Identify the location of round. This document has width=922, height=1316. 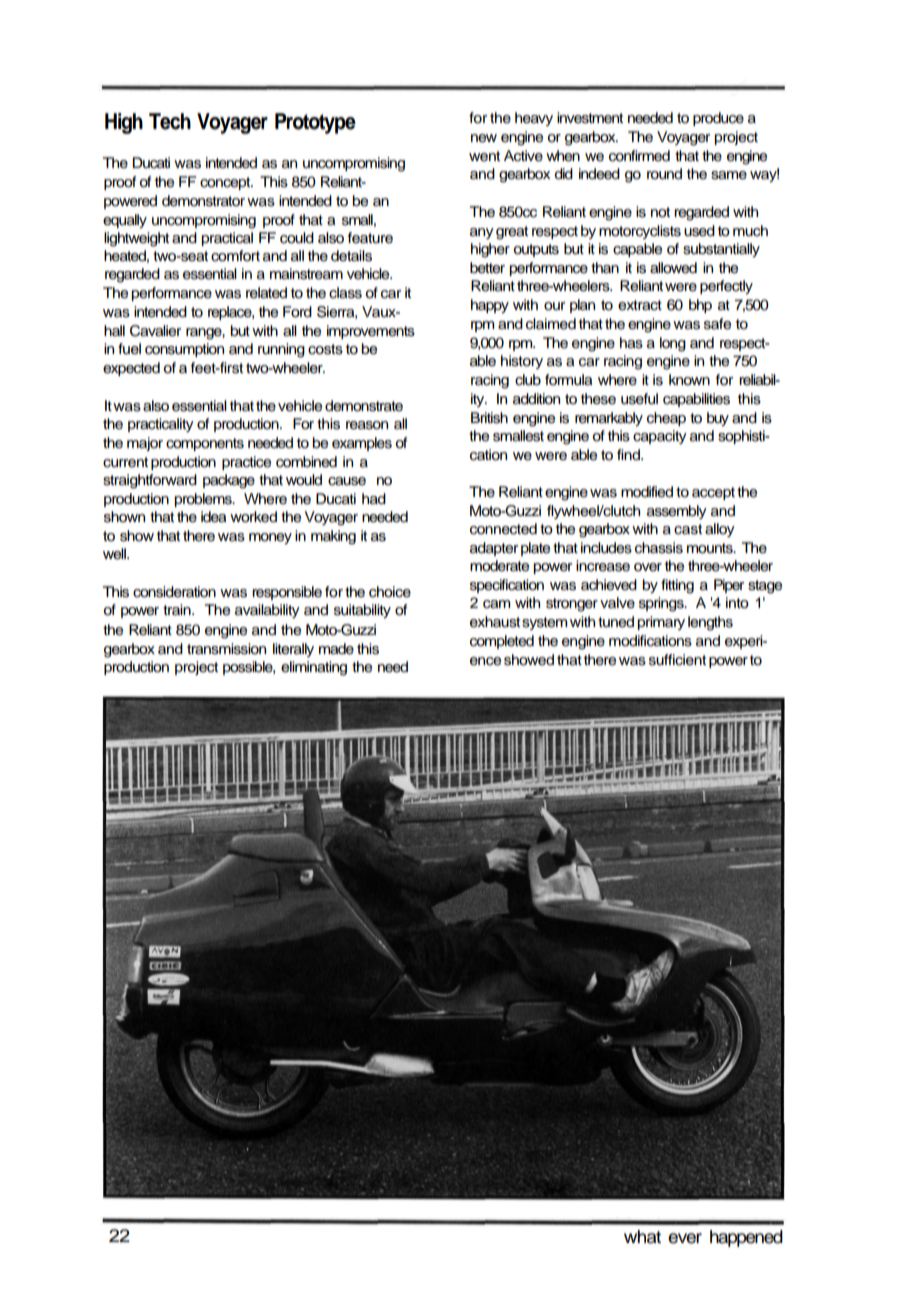
(664, 174).
